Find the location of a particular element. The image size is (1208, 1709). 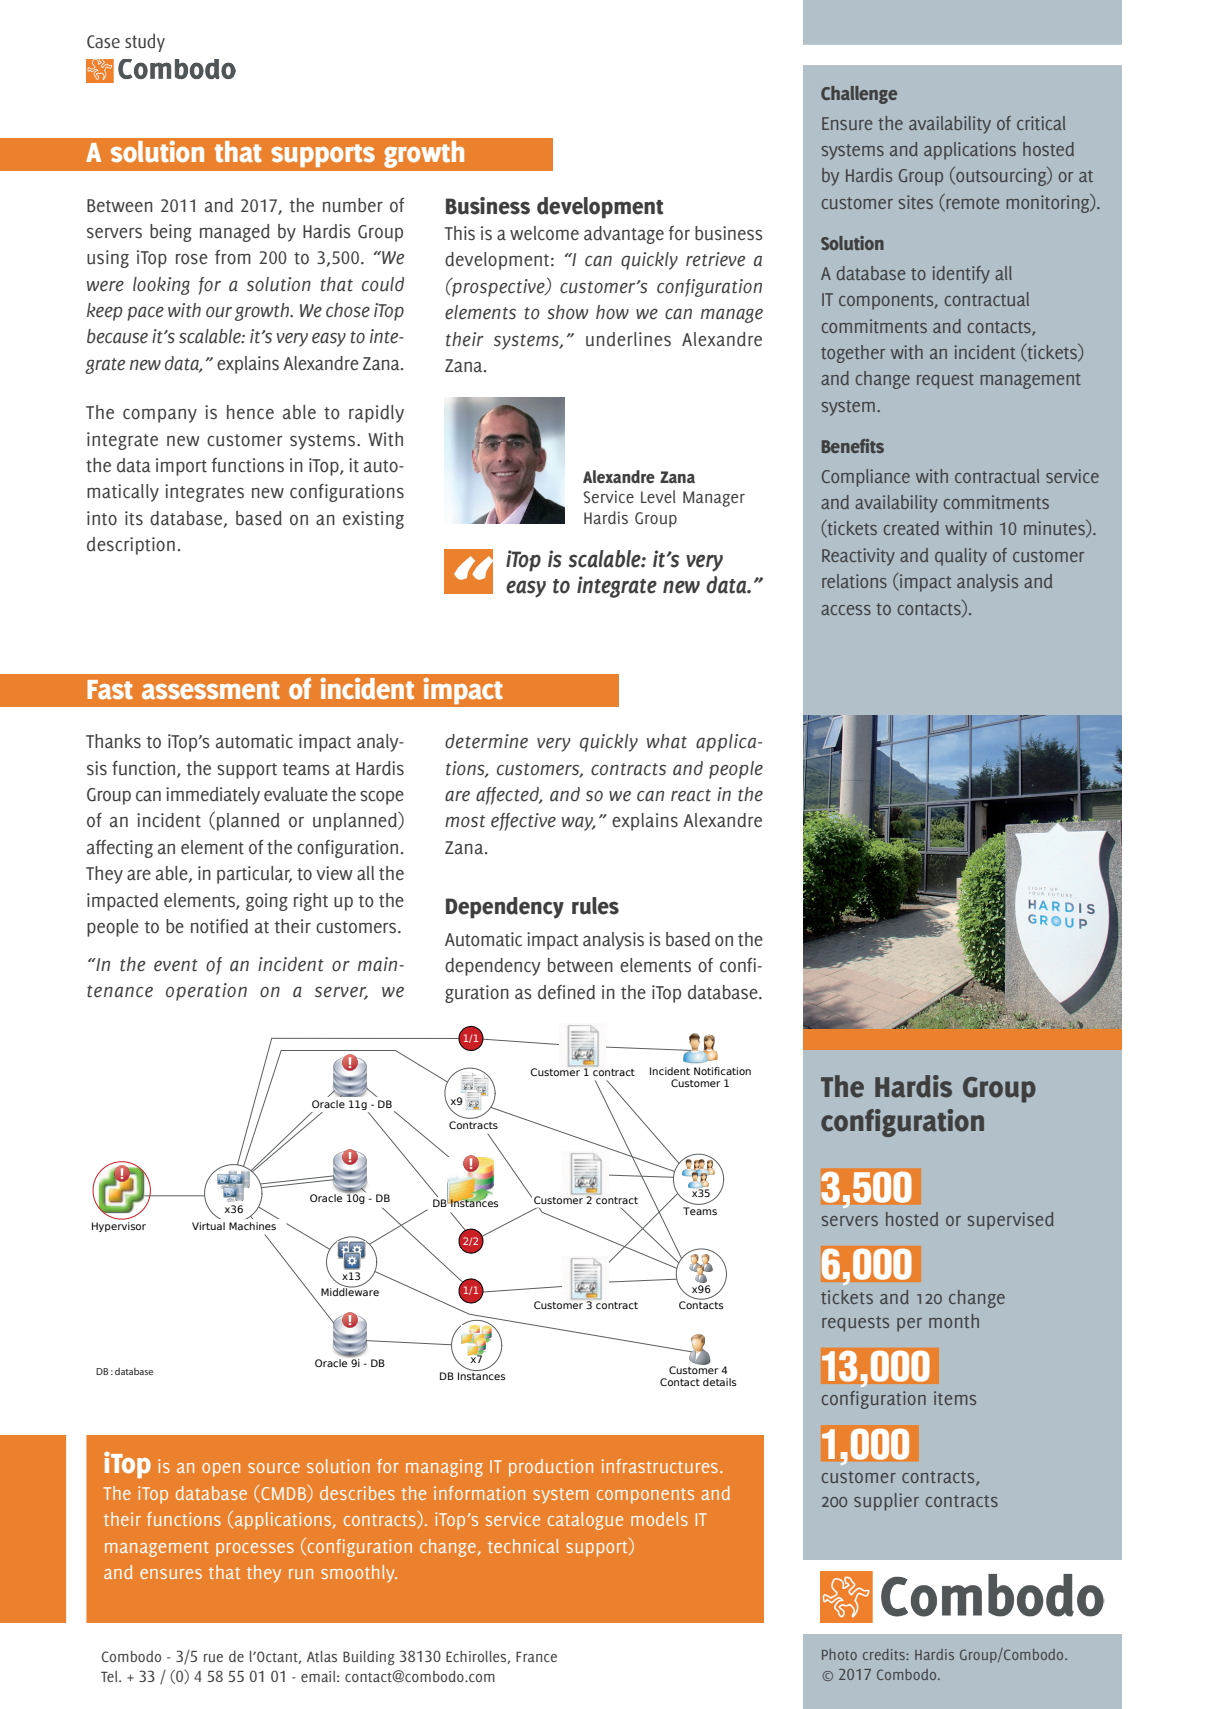

credits is located at coordinates (885, 1654).
